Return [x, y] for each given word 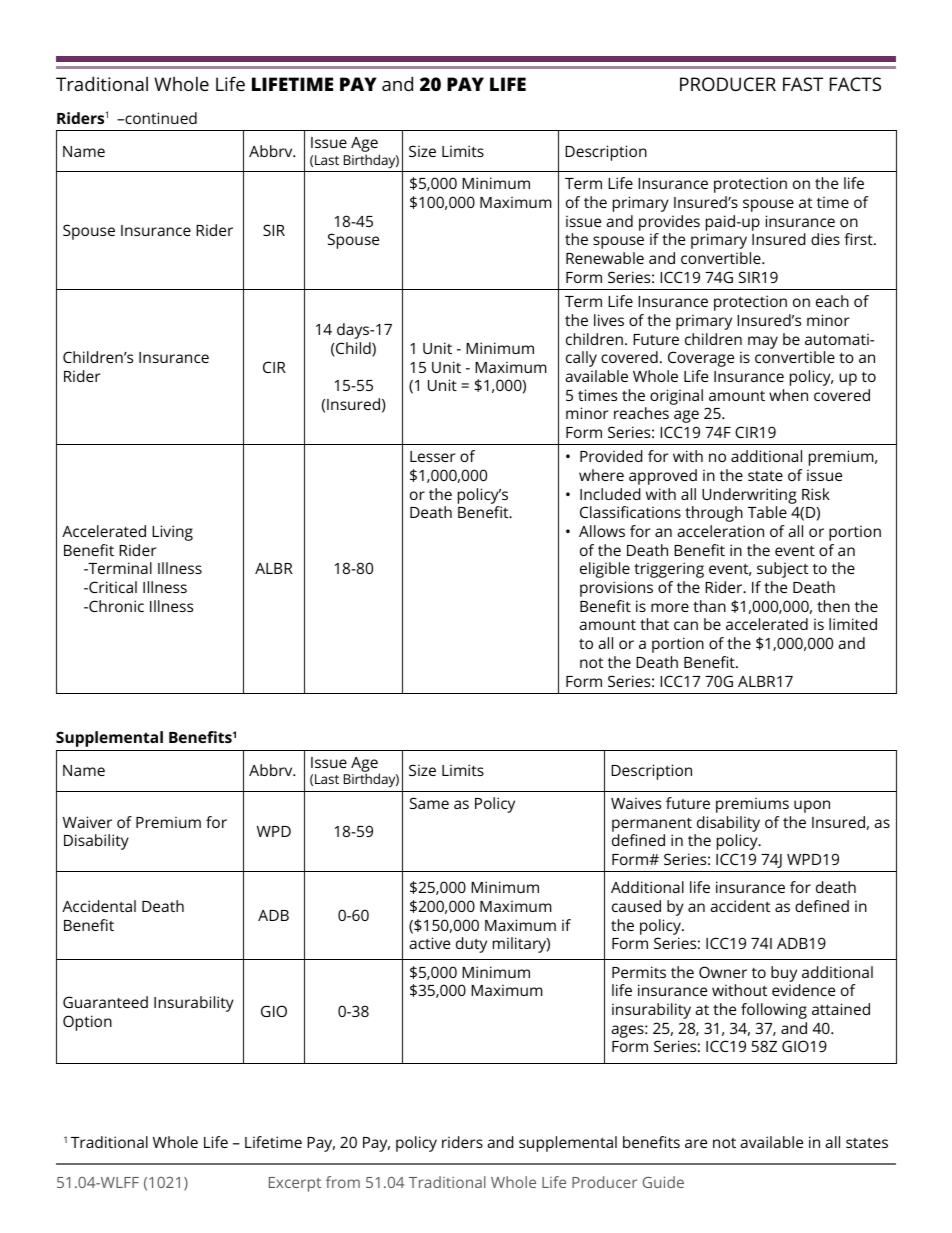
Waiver [87, 822]
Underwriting [749, 496]
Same [429, 803]
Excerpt [295, 1184]
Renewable [605, 258]
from [343, 1182]
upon [812, 806]
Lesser [433, 456]
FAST [803, 84]
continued [160, 118]
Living [172, 533]
